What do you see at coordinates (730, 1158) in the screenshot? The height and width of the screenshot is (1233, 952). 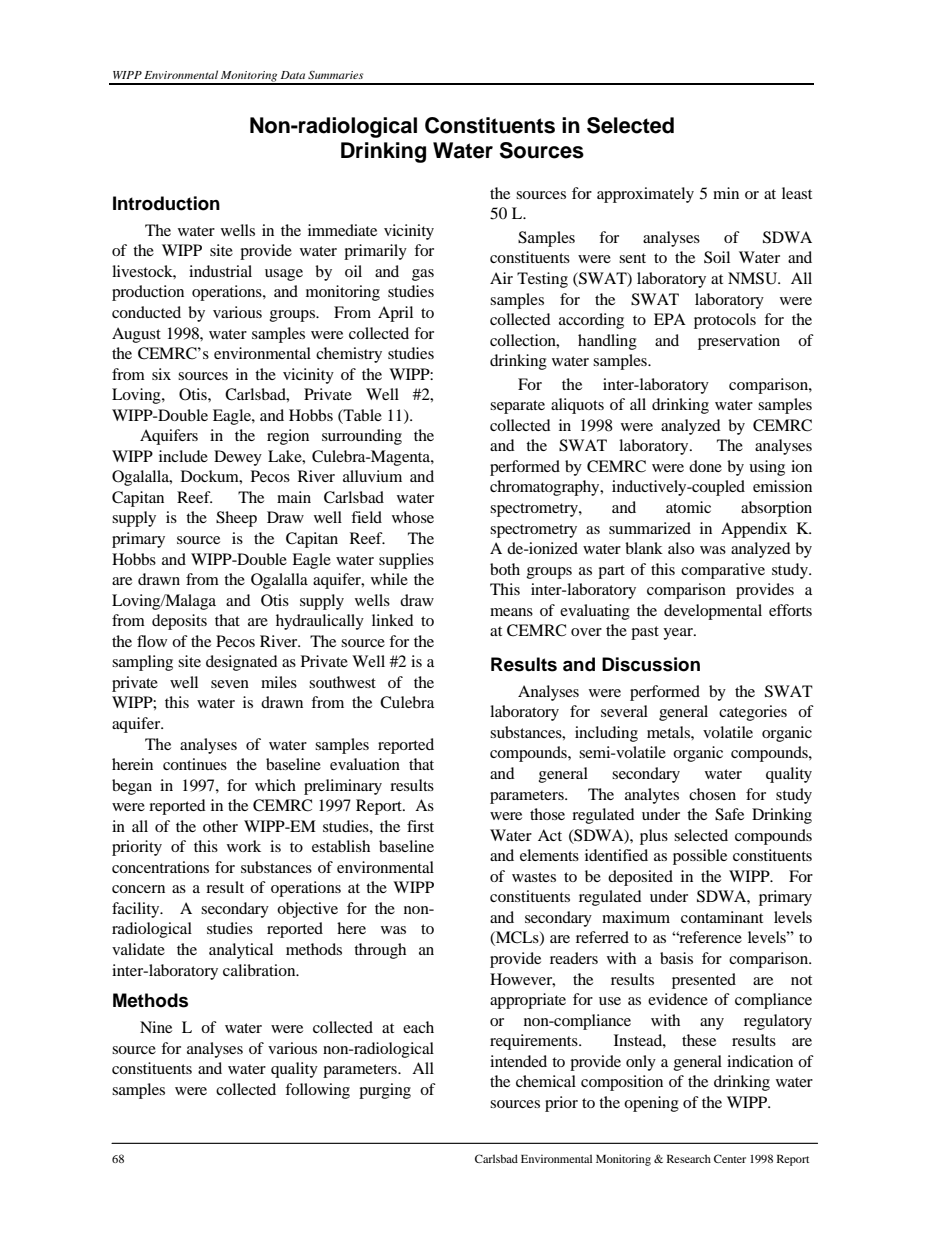 I see `Center` at bounding box center [730, 1158].
